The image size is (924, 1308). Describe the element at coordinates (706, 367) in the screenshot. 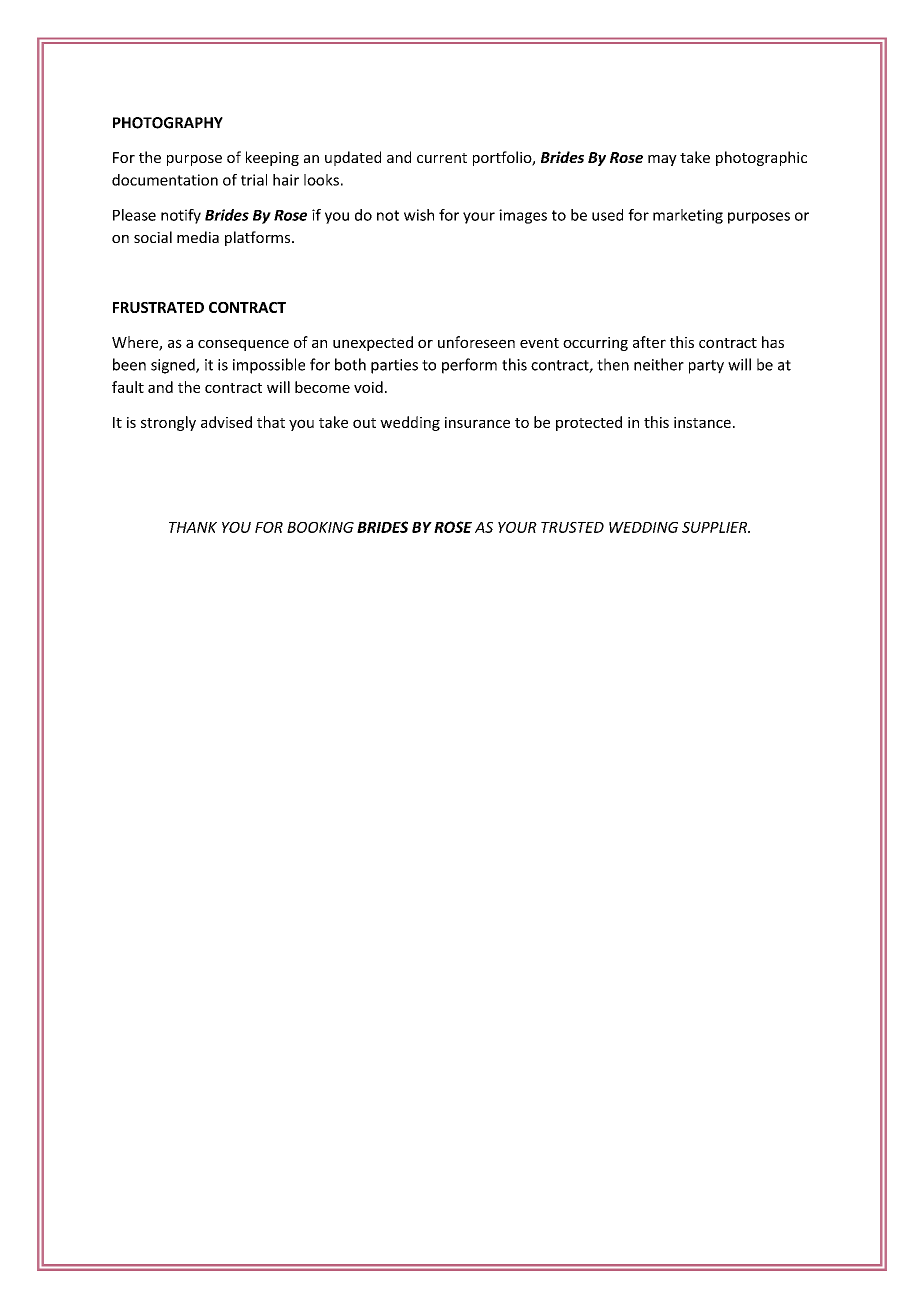

I see `party` at that location.
